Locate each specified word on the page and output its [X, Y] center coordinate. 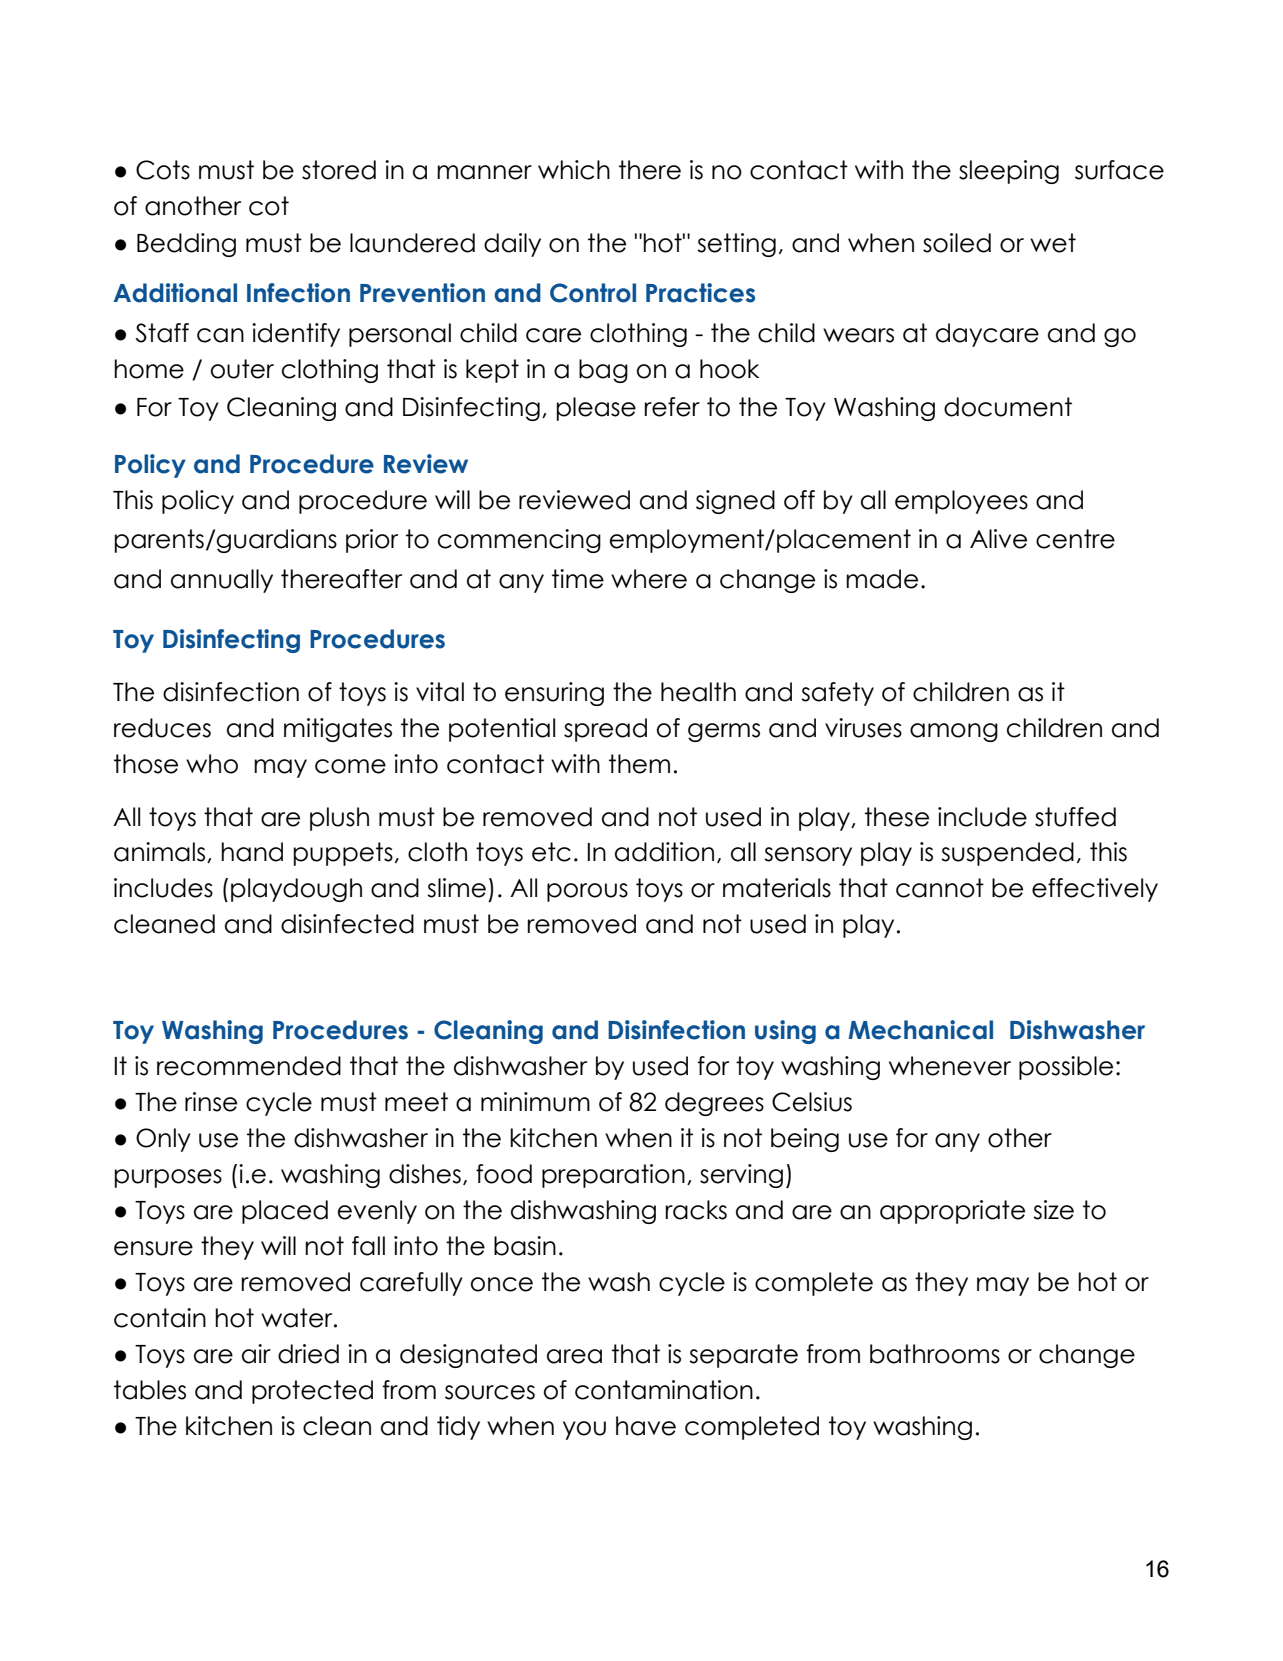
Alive [998, 539]
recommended [249, 1066]
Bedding [186, 245]
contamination [664, 1390]
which [574, 170]
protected [312, 1392]
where [649, 579]
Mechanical [920, 1030]
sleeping [1009, 172]
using [785, 1032]
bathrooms [935, 1354]
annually [222, 581]
